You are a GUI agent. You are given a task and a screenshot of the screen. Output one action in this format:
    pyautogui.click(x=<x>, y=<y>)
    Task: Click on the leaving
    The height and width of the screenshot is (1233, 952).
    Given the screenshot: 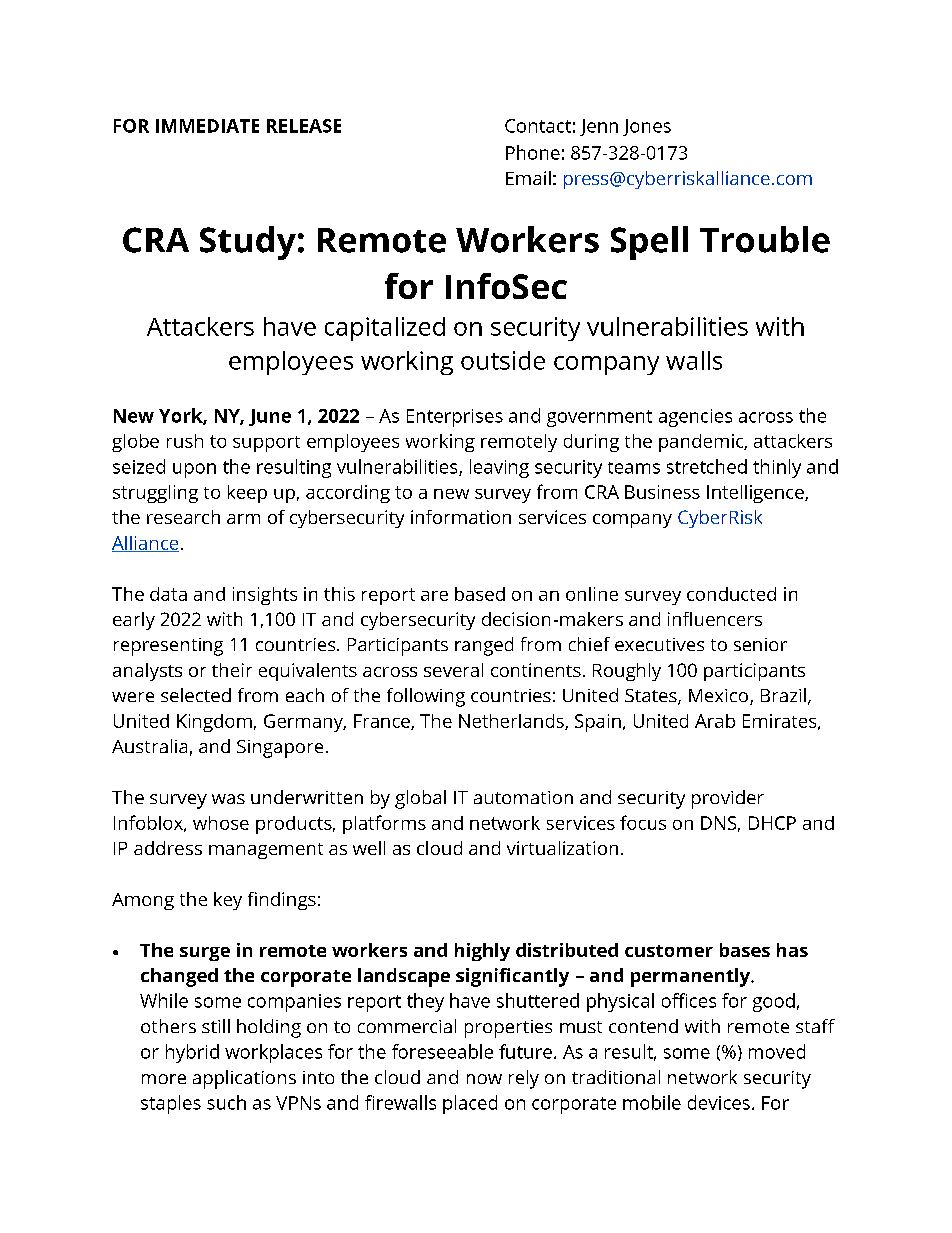 What is the action you would take?
    pyautogui.click(x=499, y=468)
